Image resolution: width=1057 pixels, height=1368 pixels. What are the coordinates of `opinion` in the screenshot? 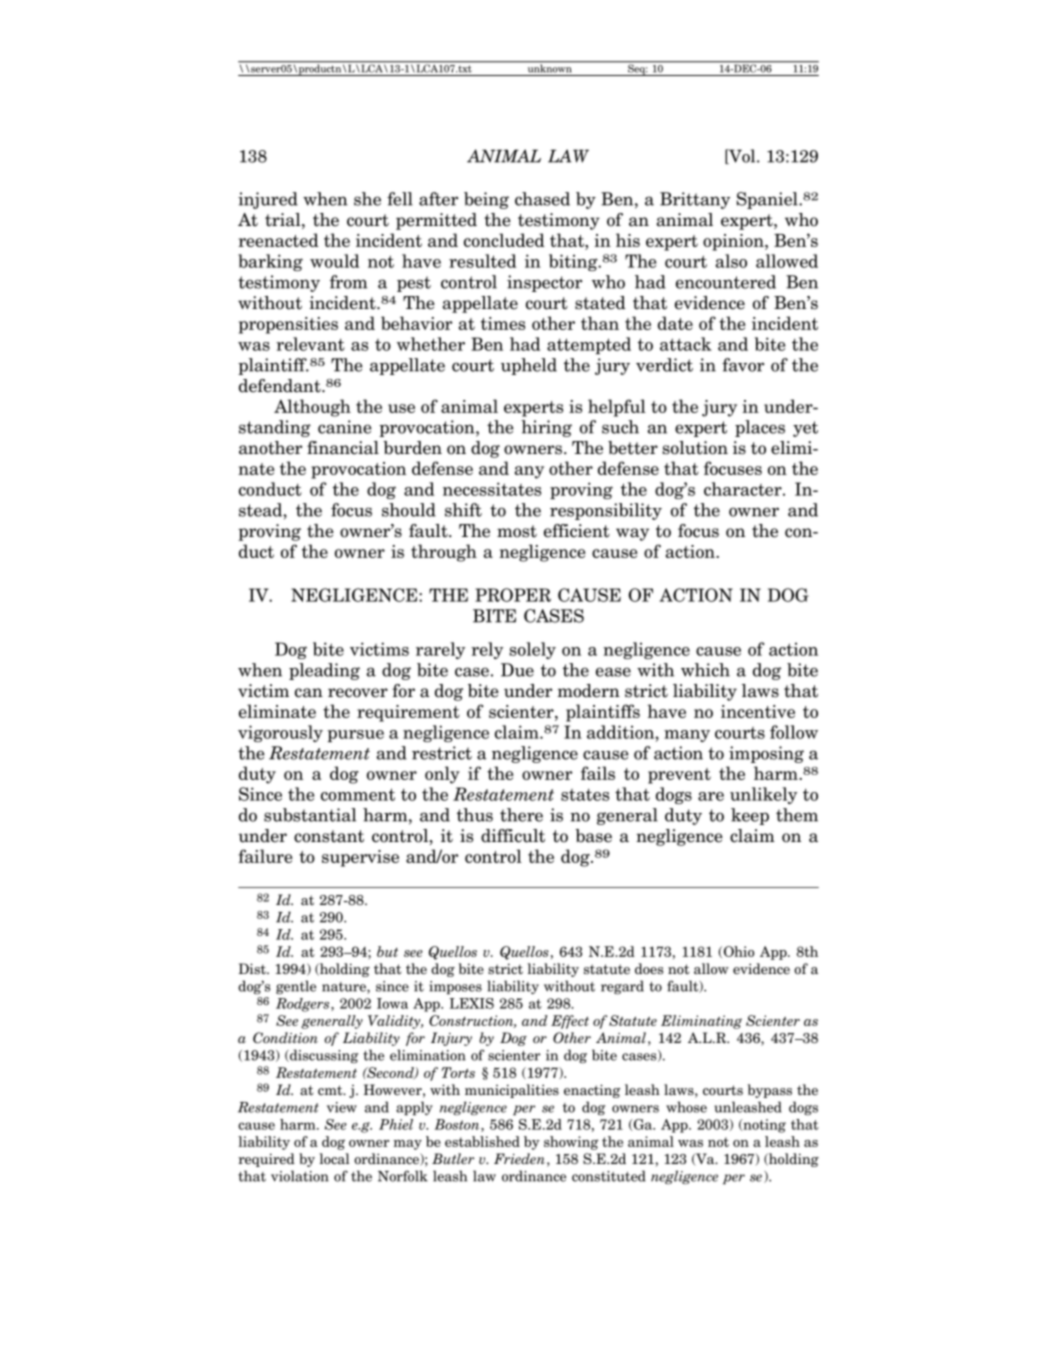 It's located at (734, 242).
